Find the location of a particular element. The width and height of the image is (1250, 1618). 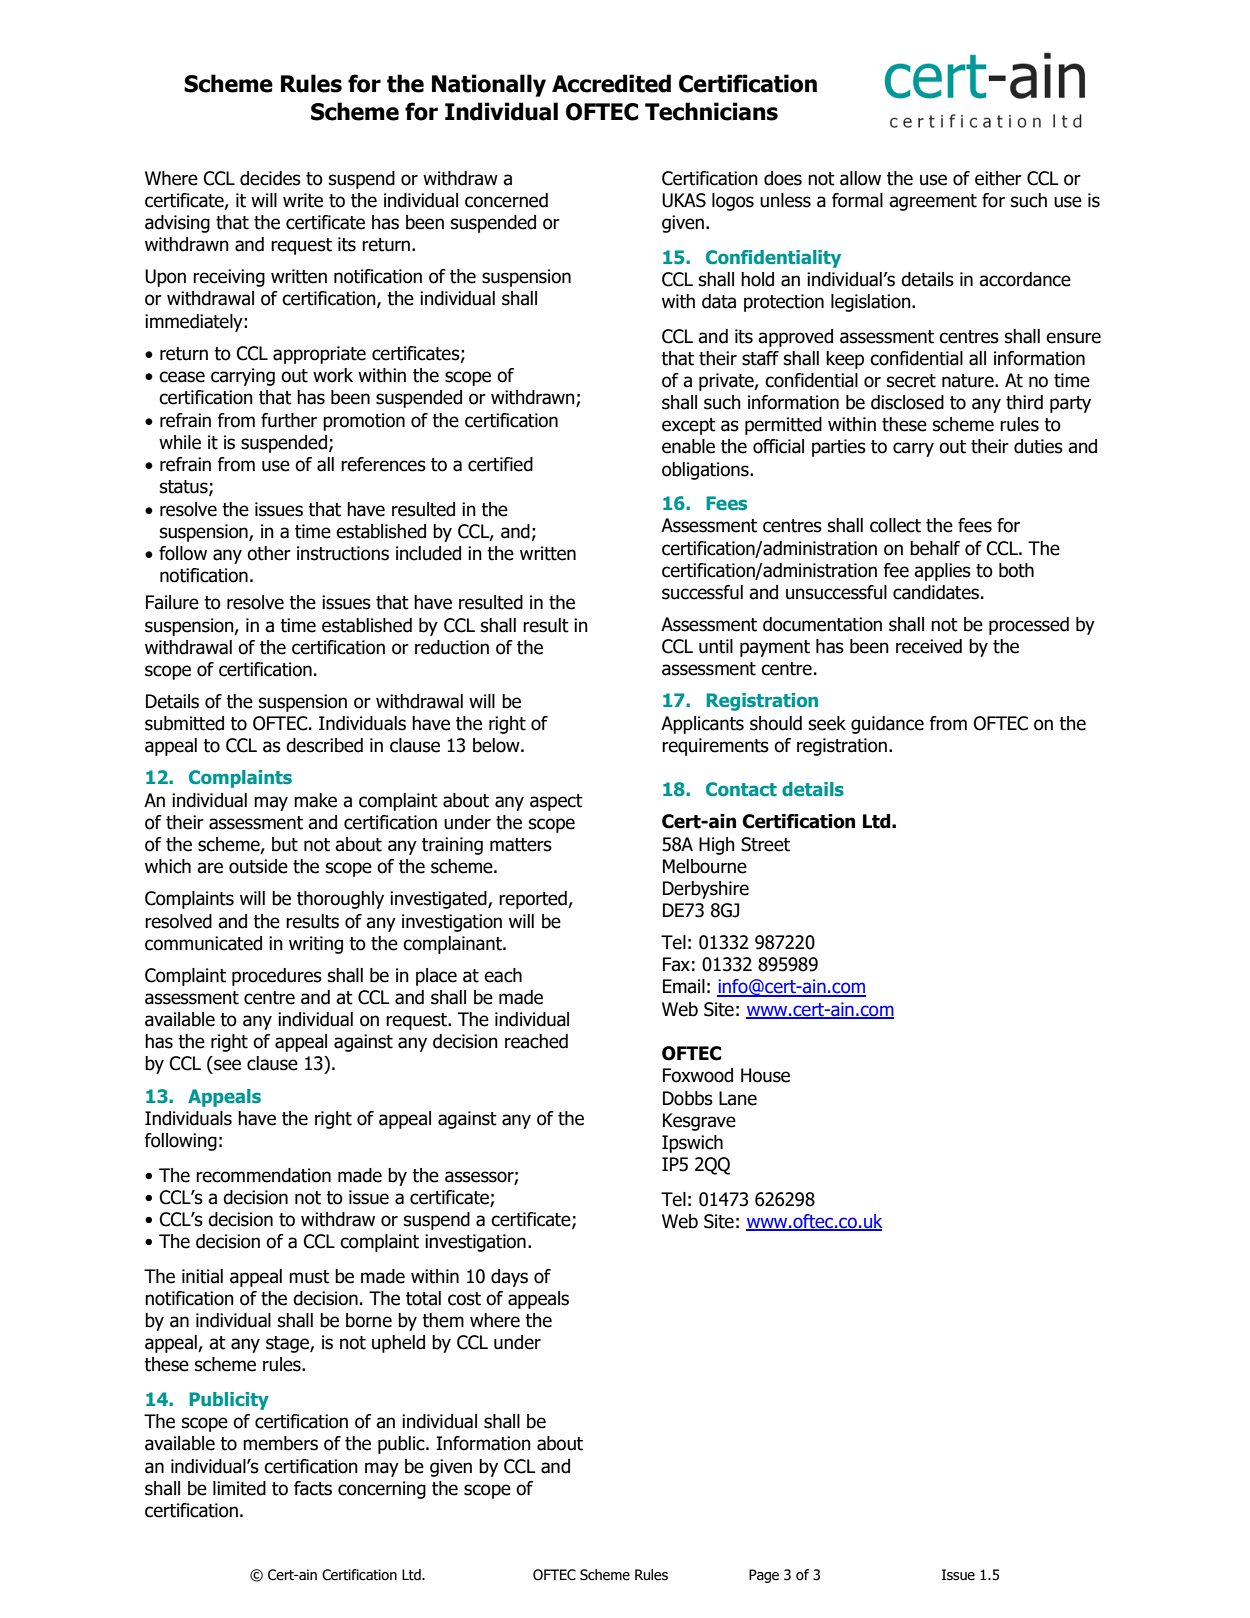

Accredited is located at coordinates (611, 83).
